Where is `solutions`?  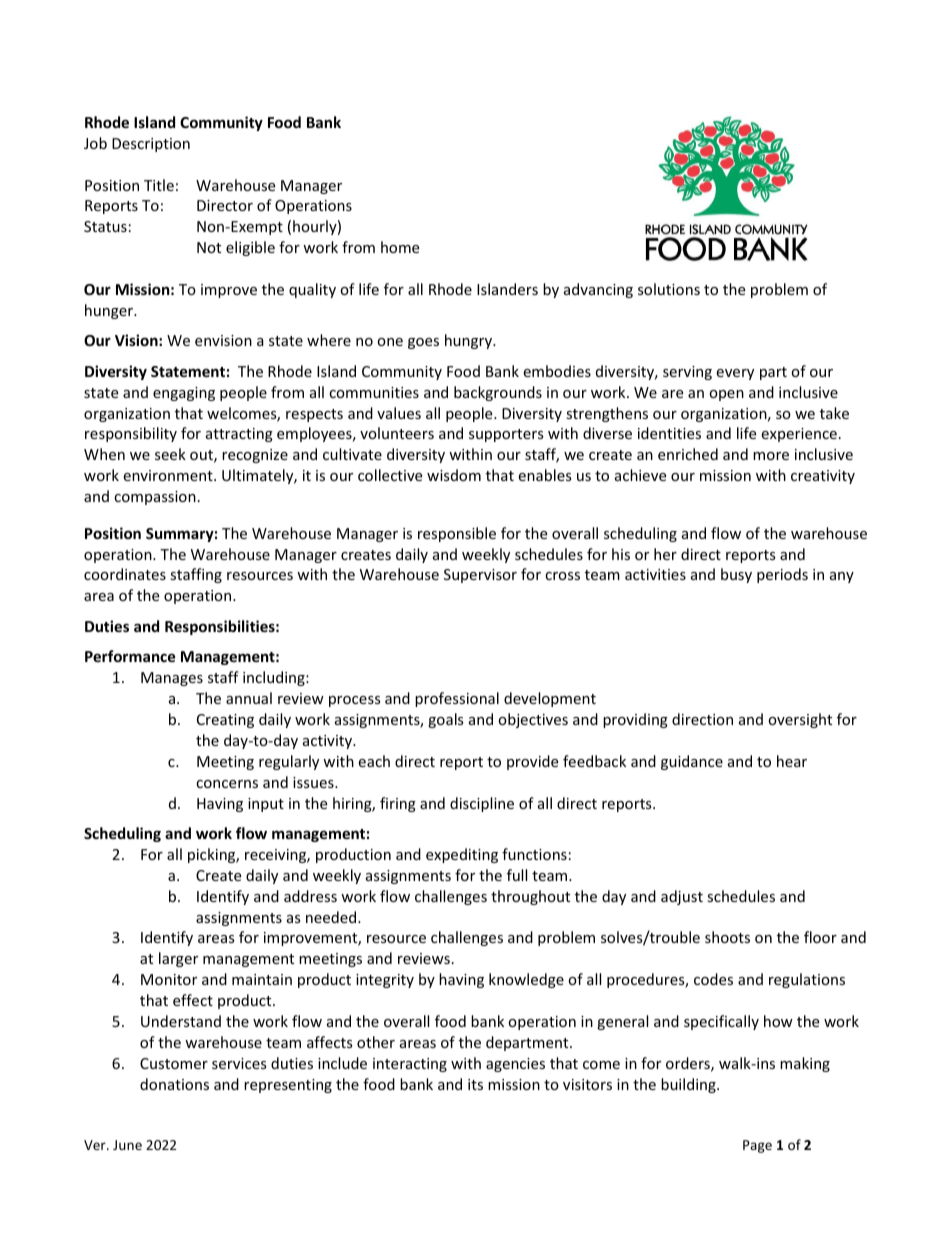 solutions is located at coordinates (669, 289).
